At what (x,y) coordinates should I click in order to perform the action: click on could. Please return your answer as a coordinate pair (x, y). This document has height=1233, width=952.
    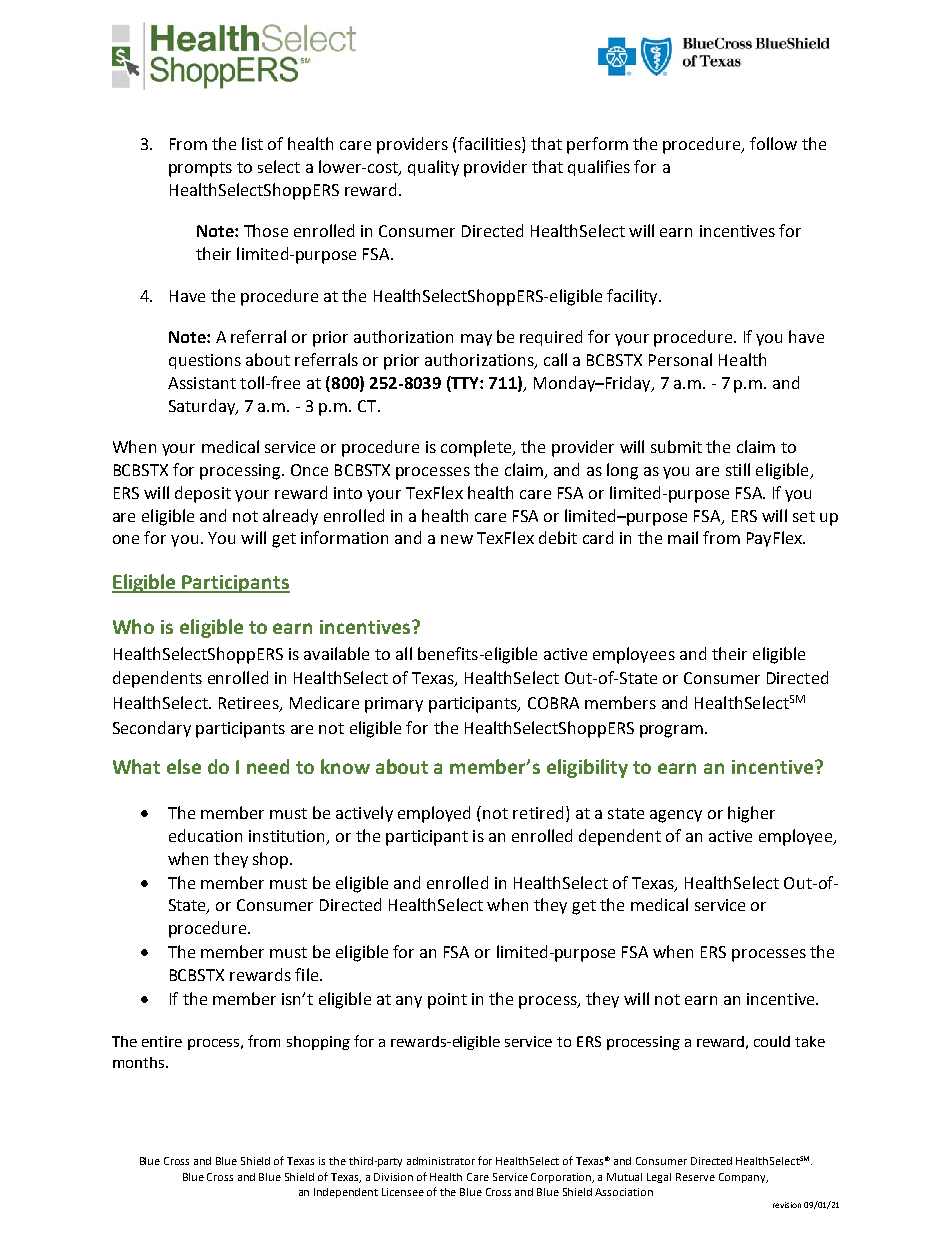
    Looking at the image, I should click on (772, 1041).
